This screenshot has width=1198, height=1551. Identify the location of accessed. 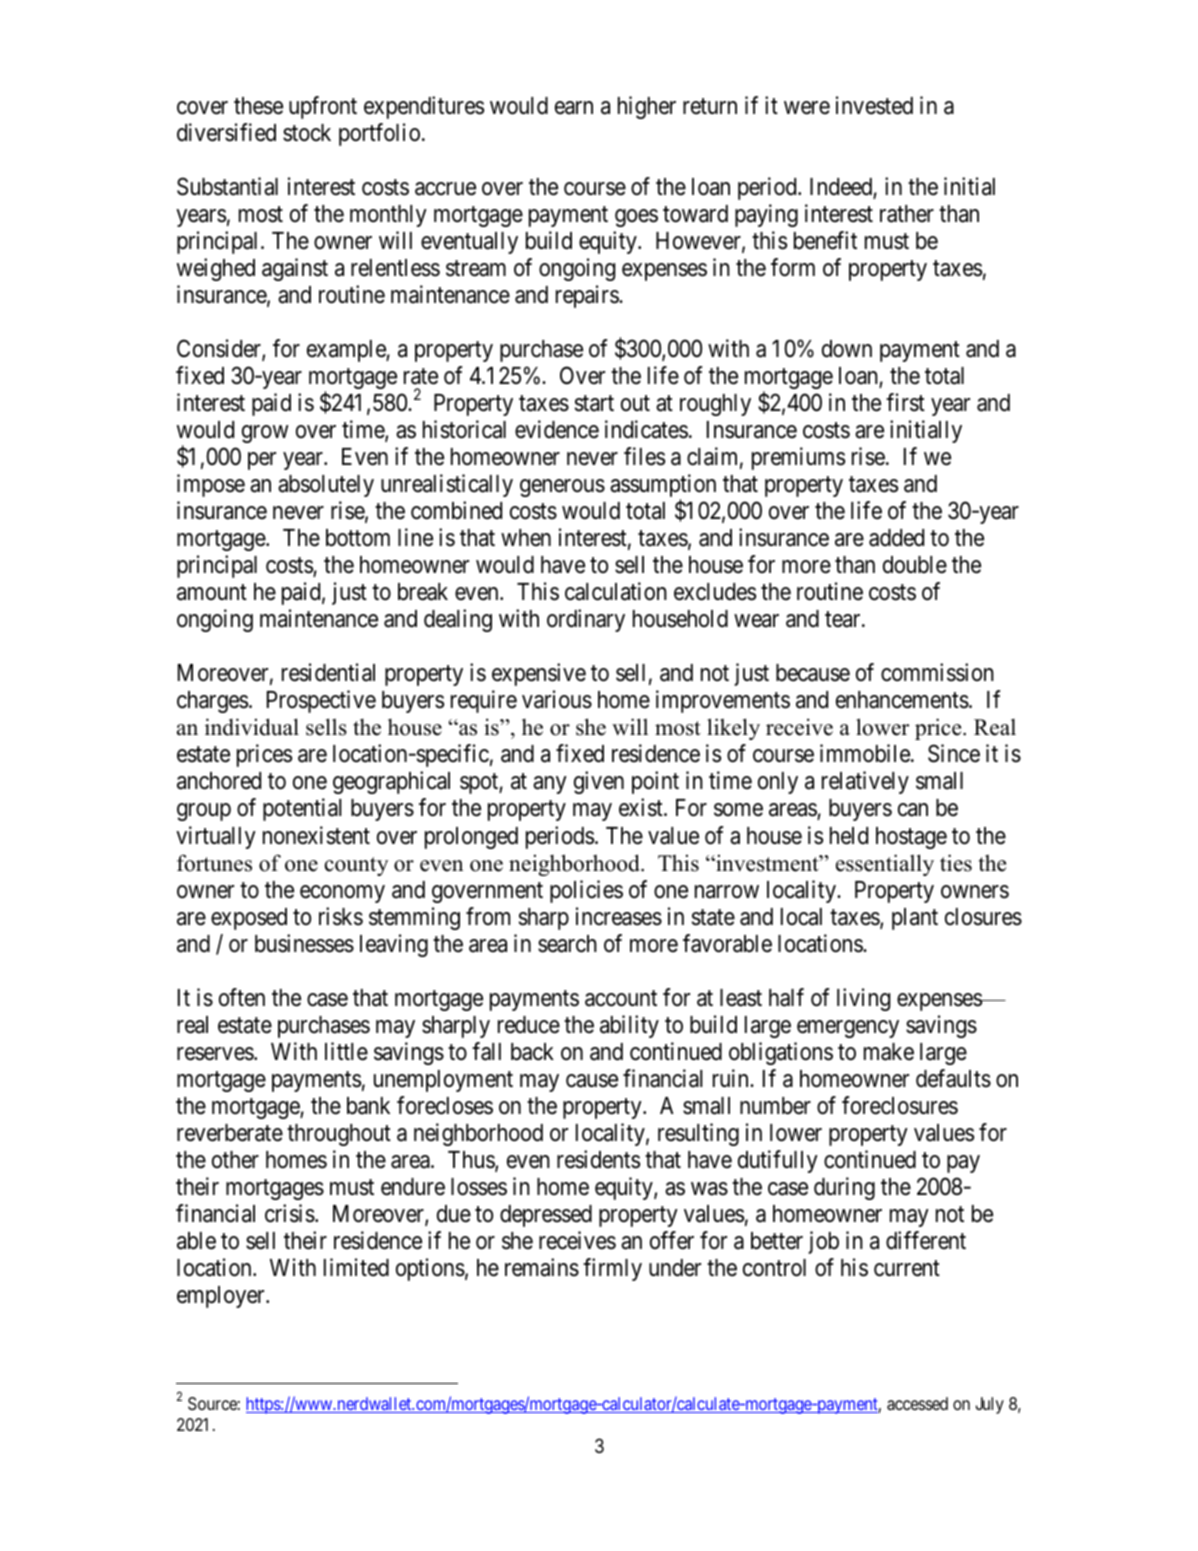
(917, 1404).
